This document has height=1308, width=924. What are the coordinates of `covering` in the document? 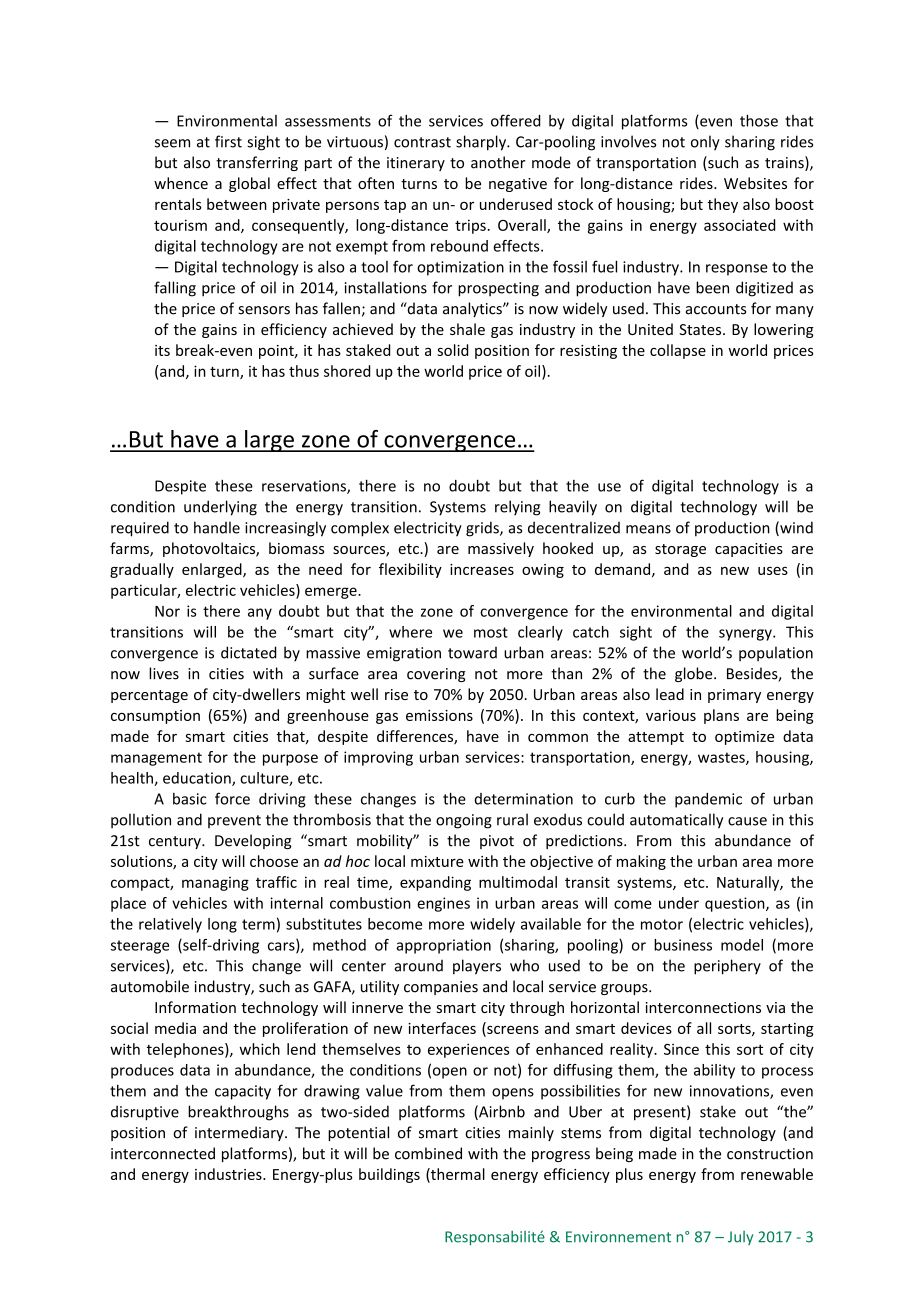 It's located at (436, 675).
